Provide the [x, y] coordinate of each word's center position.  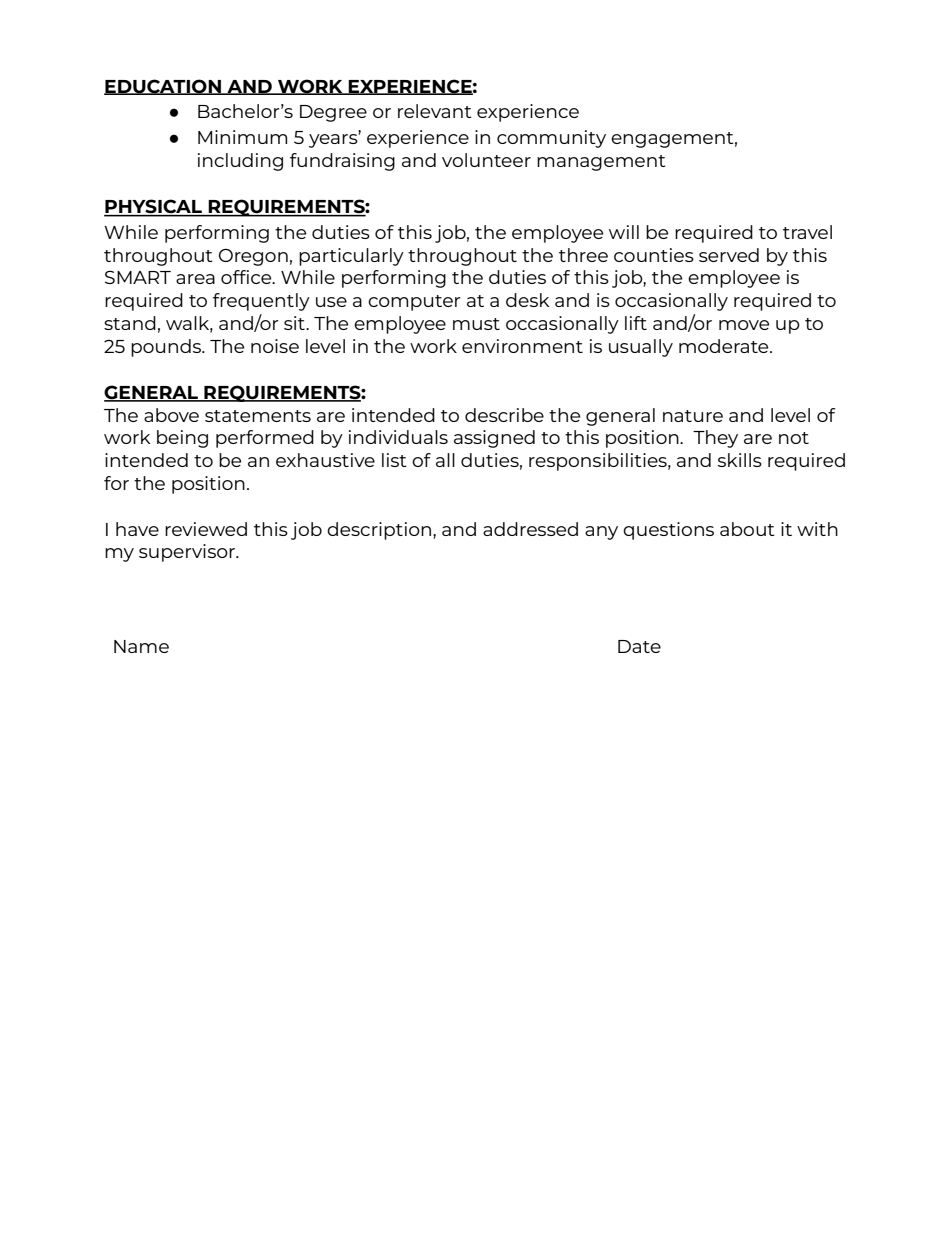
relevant [435, 111]
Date [639, 646]
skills [740, 460]
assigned [494, 439]
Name [141, 646]
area [195, 279]
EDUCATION [163, 87]
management [601, 163]
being [182, 439]
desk [527, 300]
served [729, 255]
